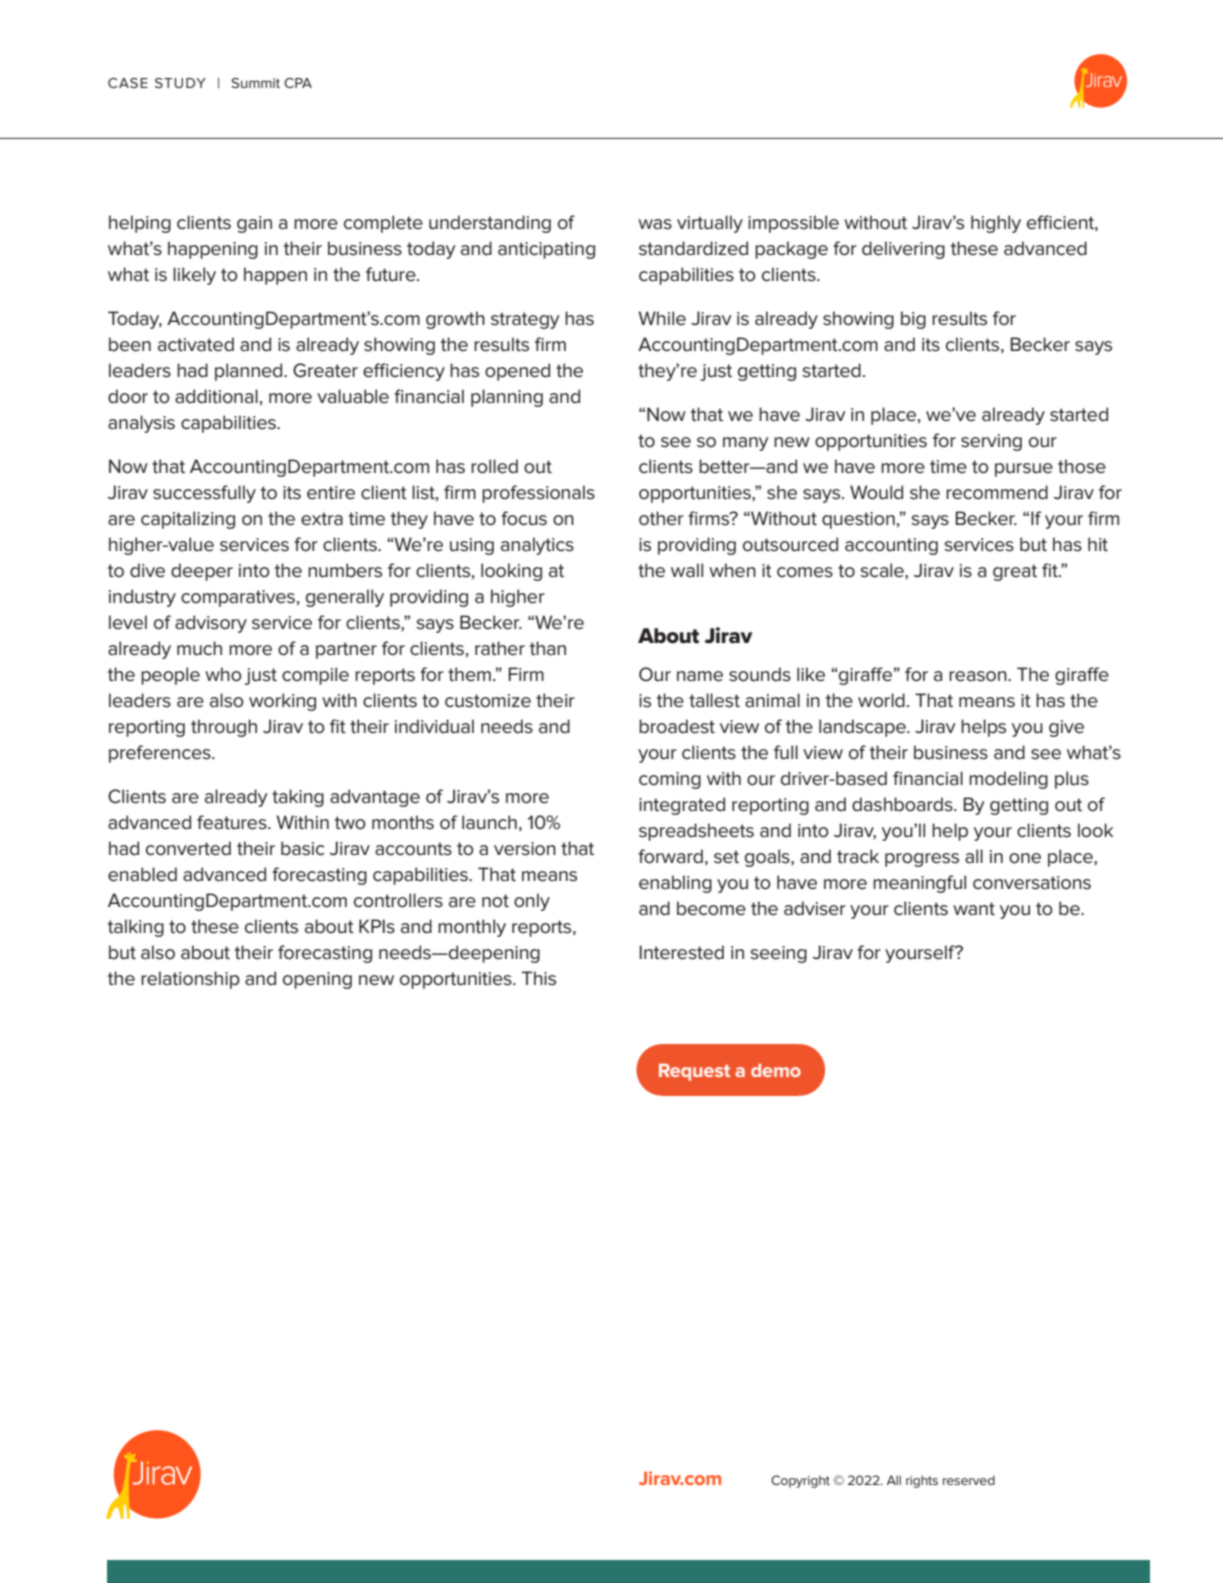 This page has width=1223, height=1583. Describe the element at coordinates (255, 83) in the page. I see `Summit` at that location.
